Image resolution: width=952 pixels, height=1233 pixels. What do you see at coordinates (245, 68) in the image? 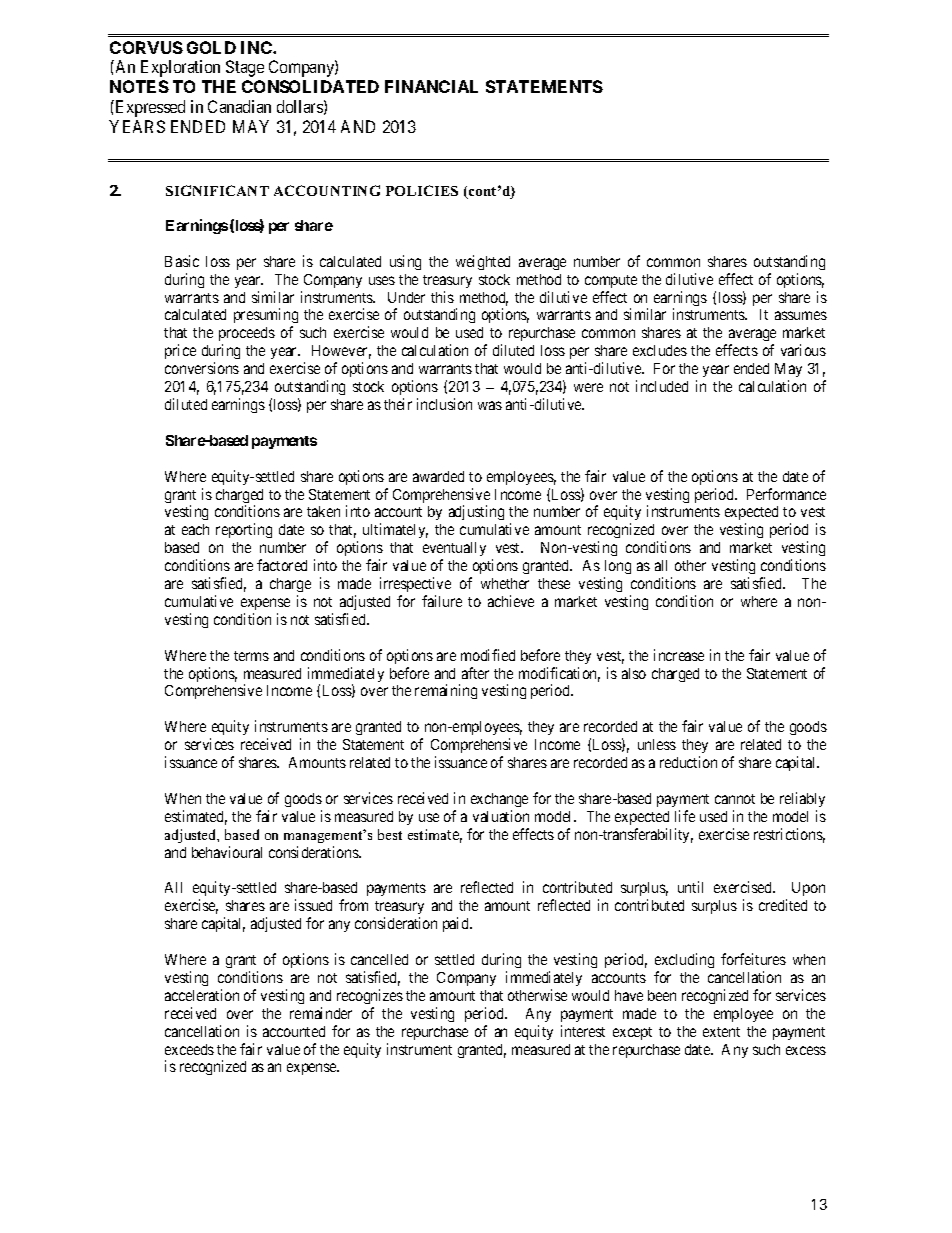
I see `Stage` at bounding box center [245, 68].
